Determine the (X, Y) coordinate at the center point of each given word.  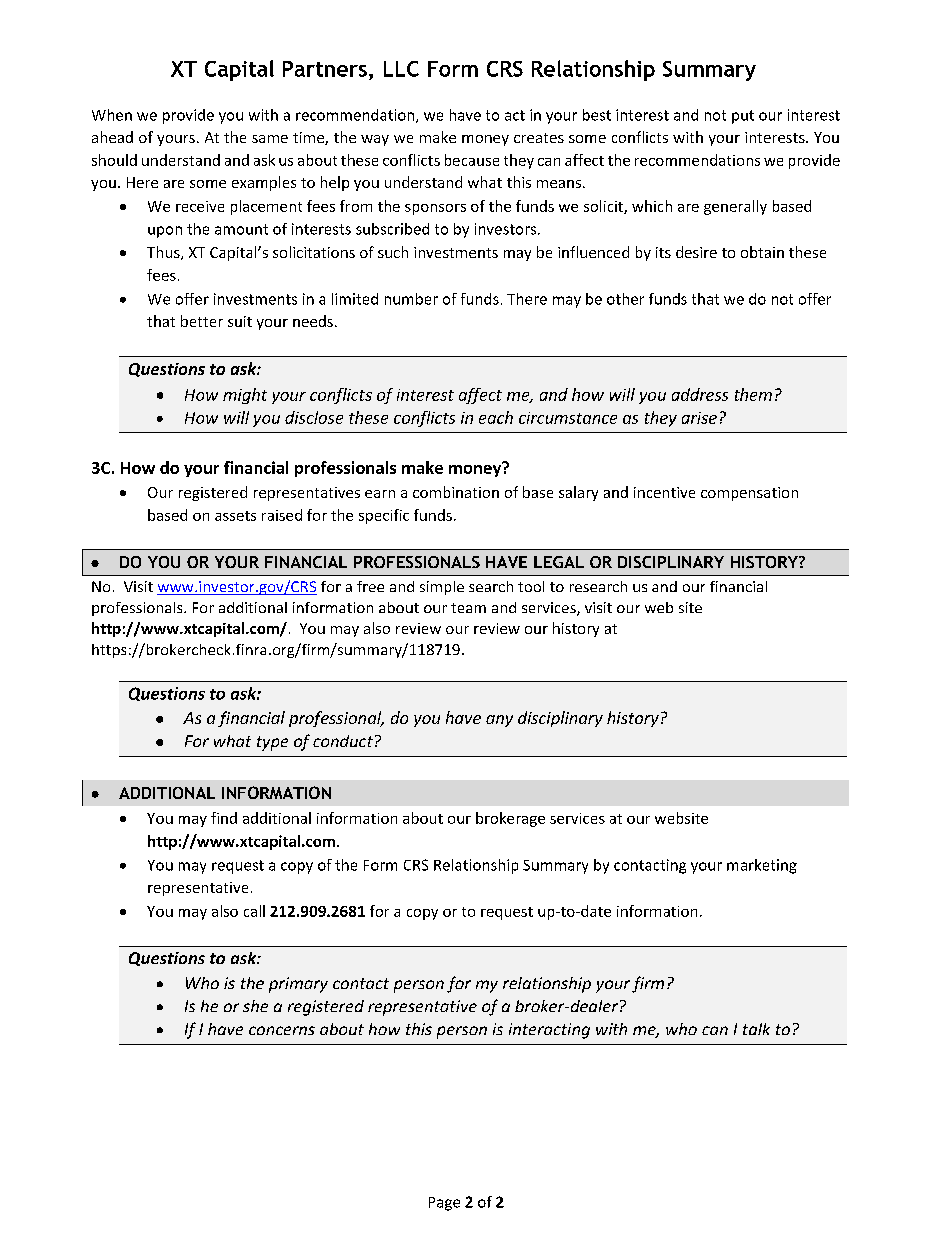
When (112, 115)
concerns (282, 1030)
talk (756, 1029)
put (743, 117)
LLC (401, 69)
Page (444, 1204)
